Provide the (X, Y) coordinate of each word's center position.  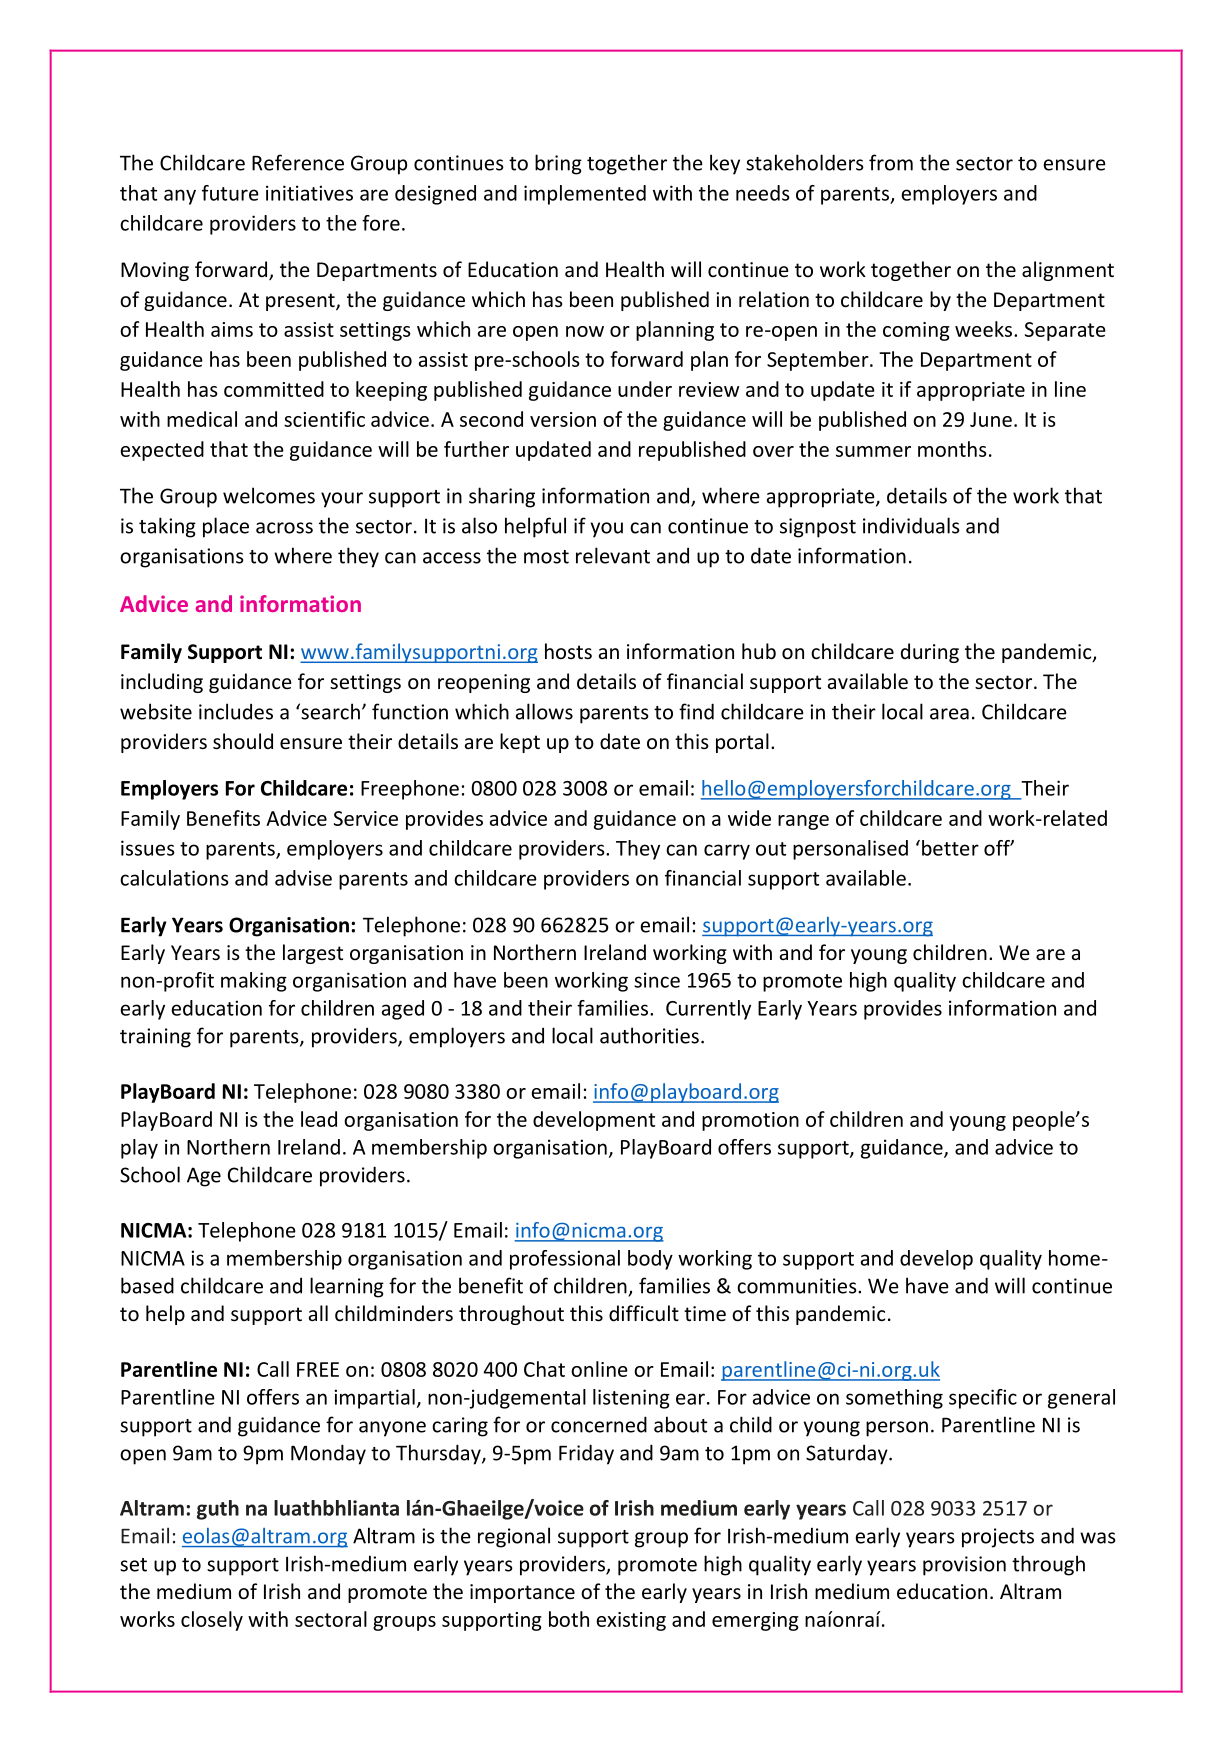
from (891, 162)
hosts (568, 651)
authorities (649, 1035)
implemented (585, 195)
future (230, 193)
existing (631, 1621)
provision (964, 1566)
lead (319, 1119)
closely (212, 1621)
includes (236, 711)
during (930, 653)
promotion (750, 1121)
